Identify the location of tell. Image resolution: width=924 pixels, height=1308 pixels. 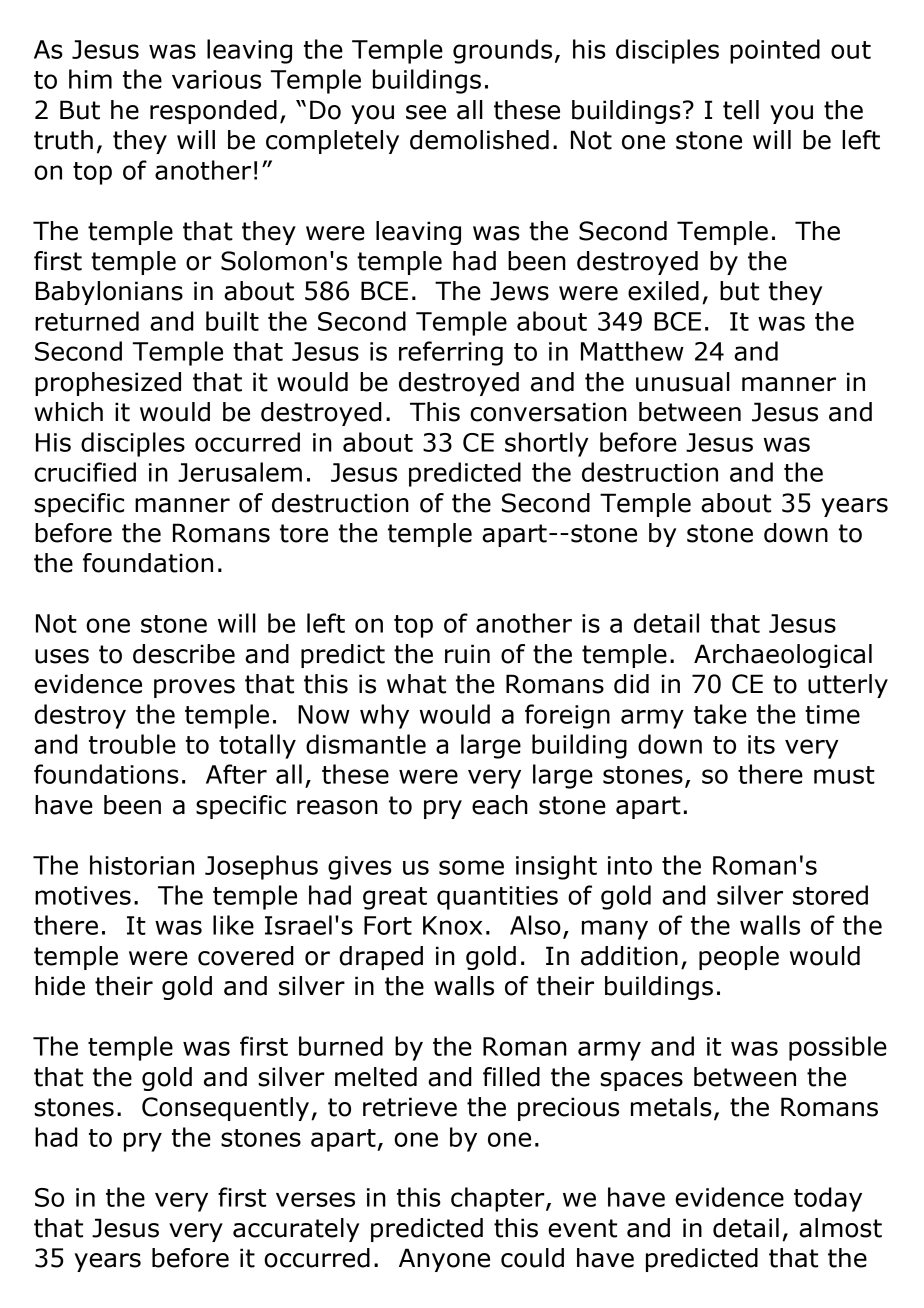
(741, 110).
